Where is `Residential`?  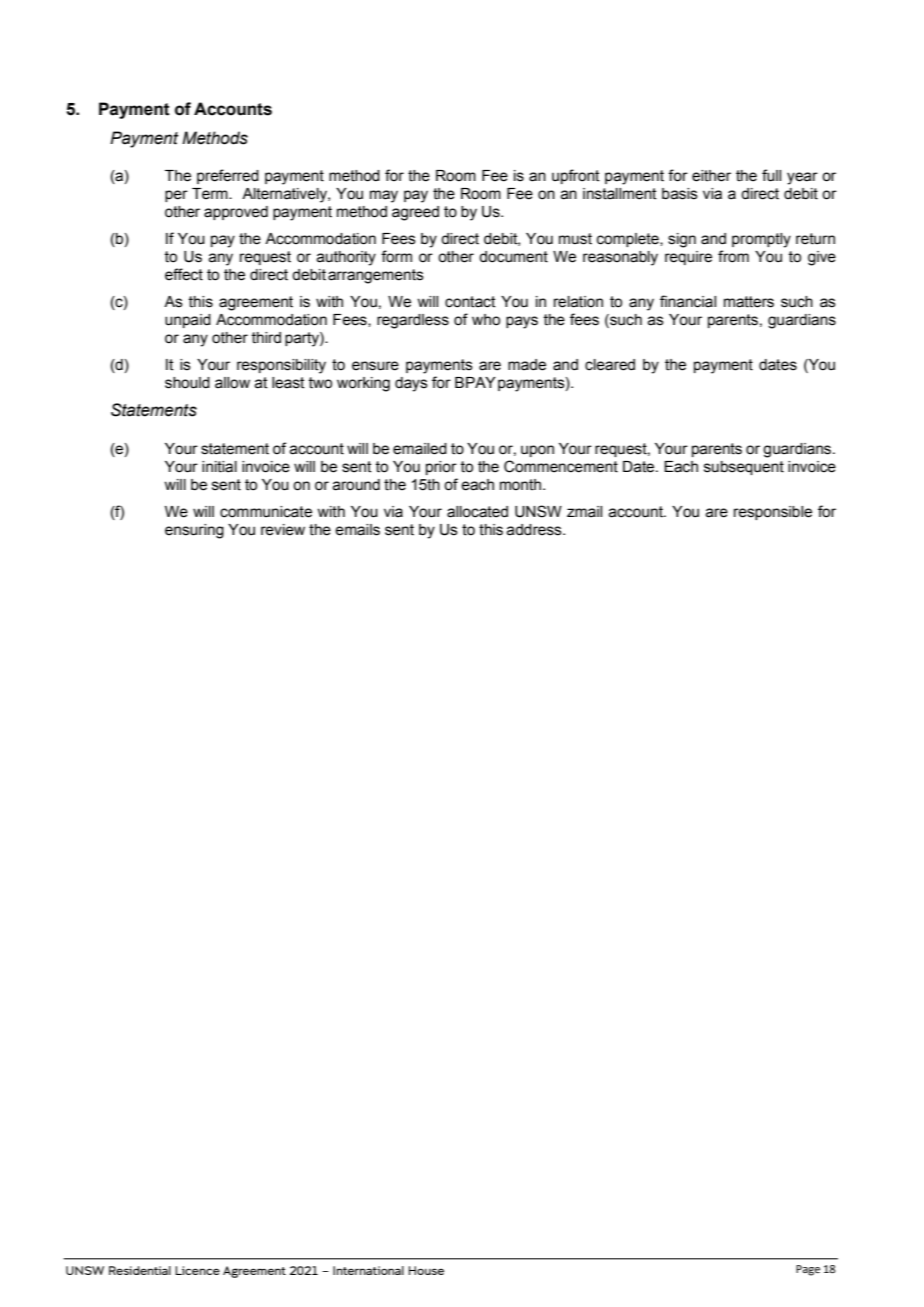
Residential is located at coordinates (140, 1270).
